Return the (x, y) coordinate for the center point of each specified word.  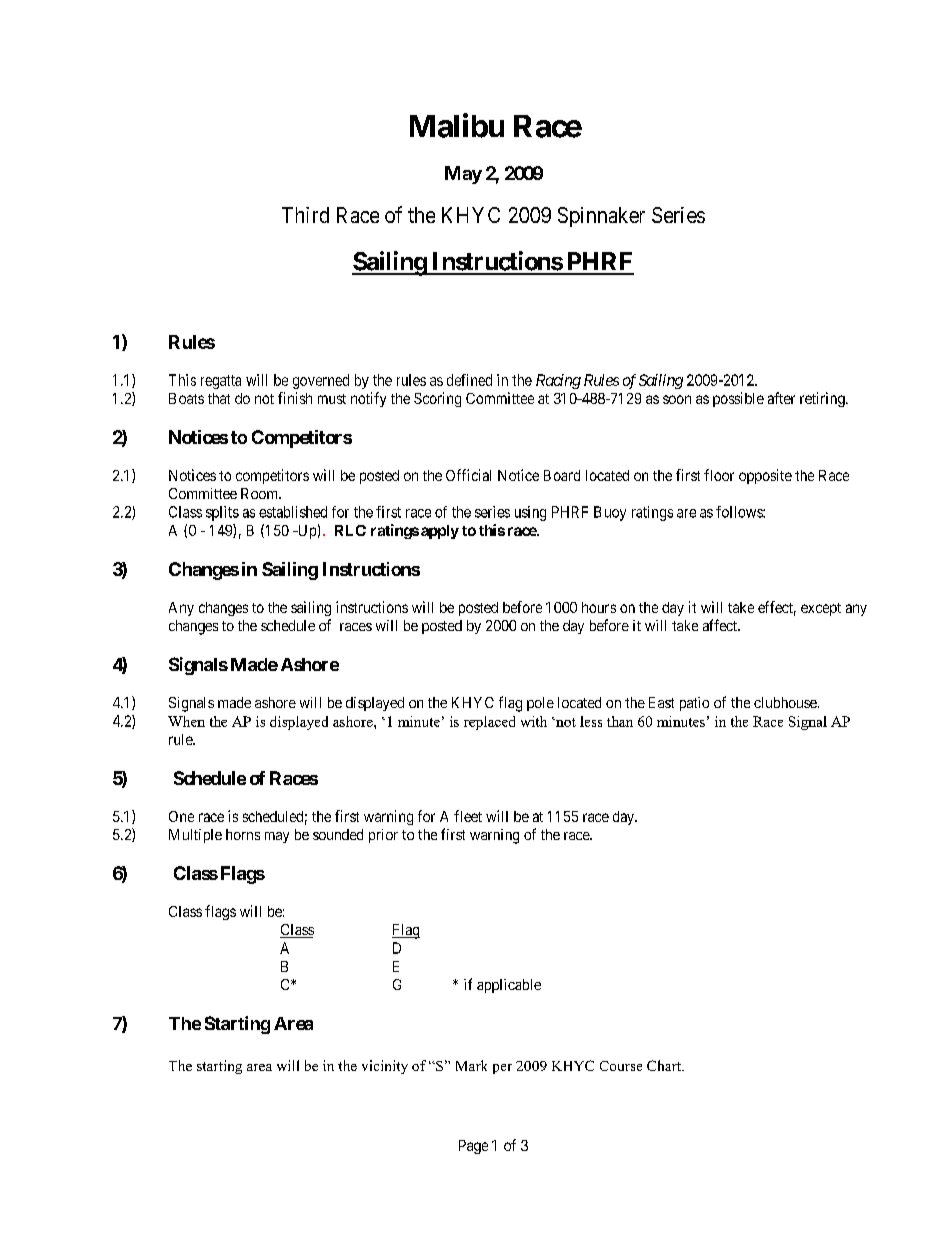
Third (305, 215)
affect (721, 625)
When (186, 721)
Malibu (457, 125)
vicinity (385, 1067)
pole (540, 704)
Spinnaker (601, 217)
